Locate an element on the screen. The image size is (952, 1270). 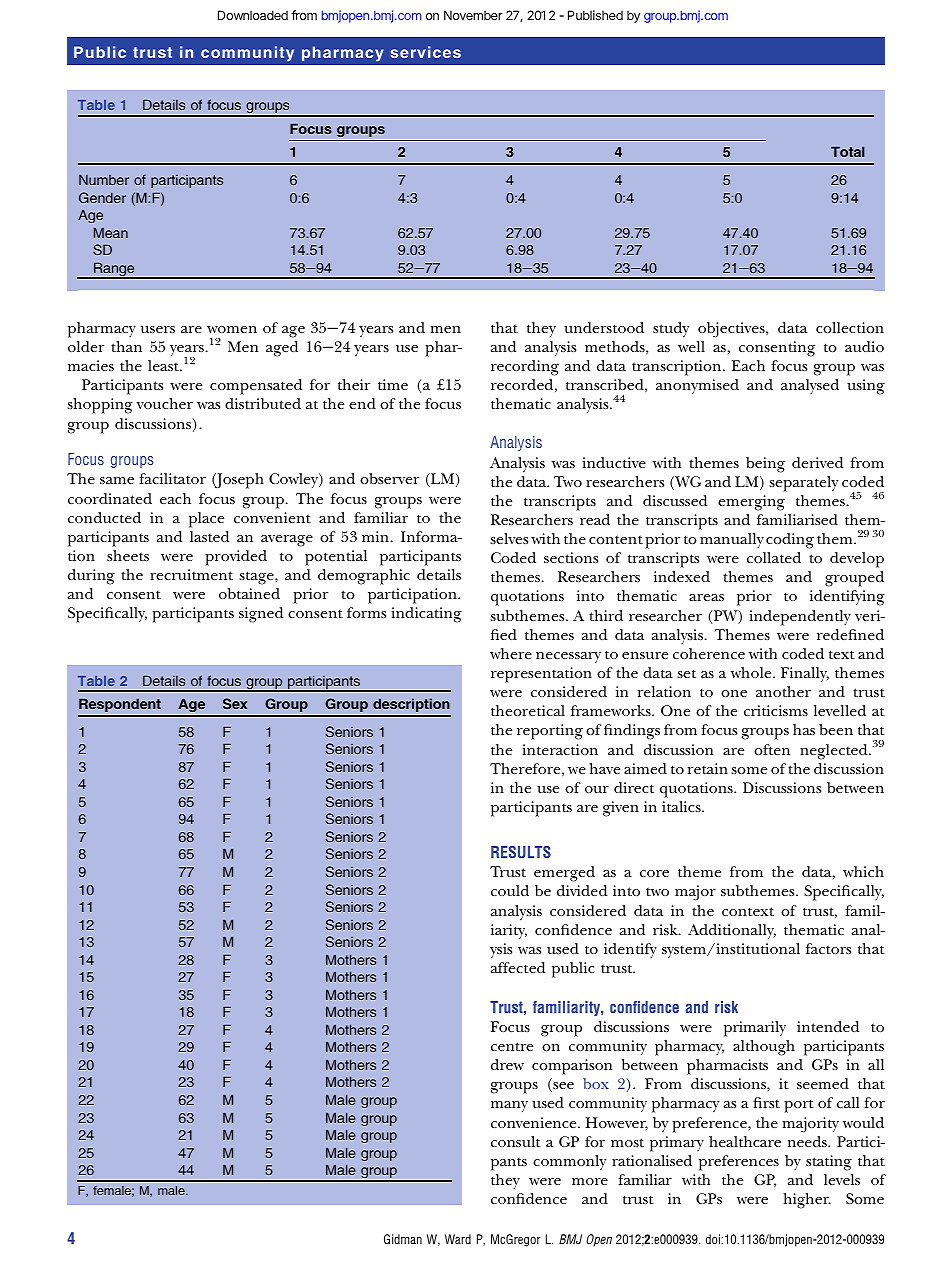
often is located at coordinates (772, 749).
